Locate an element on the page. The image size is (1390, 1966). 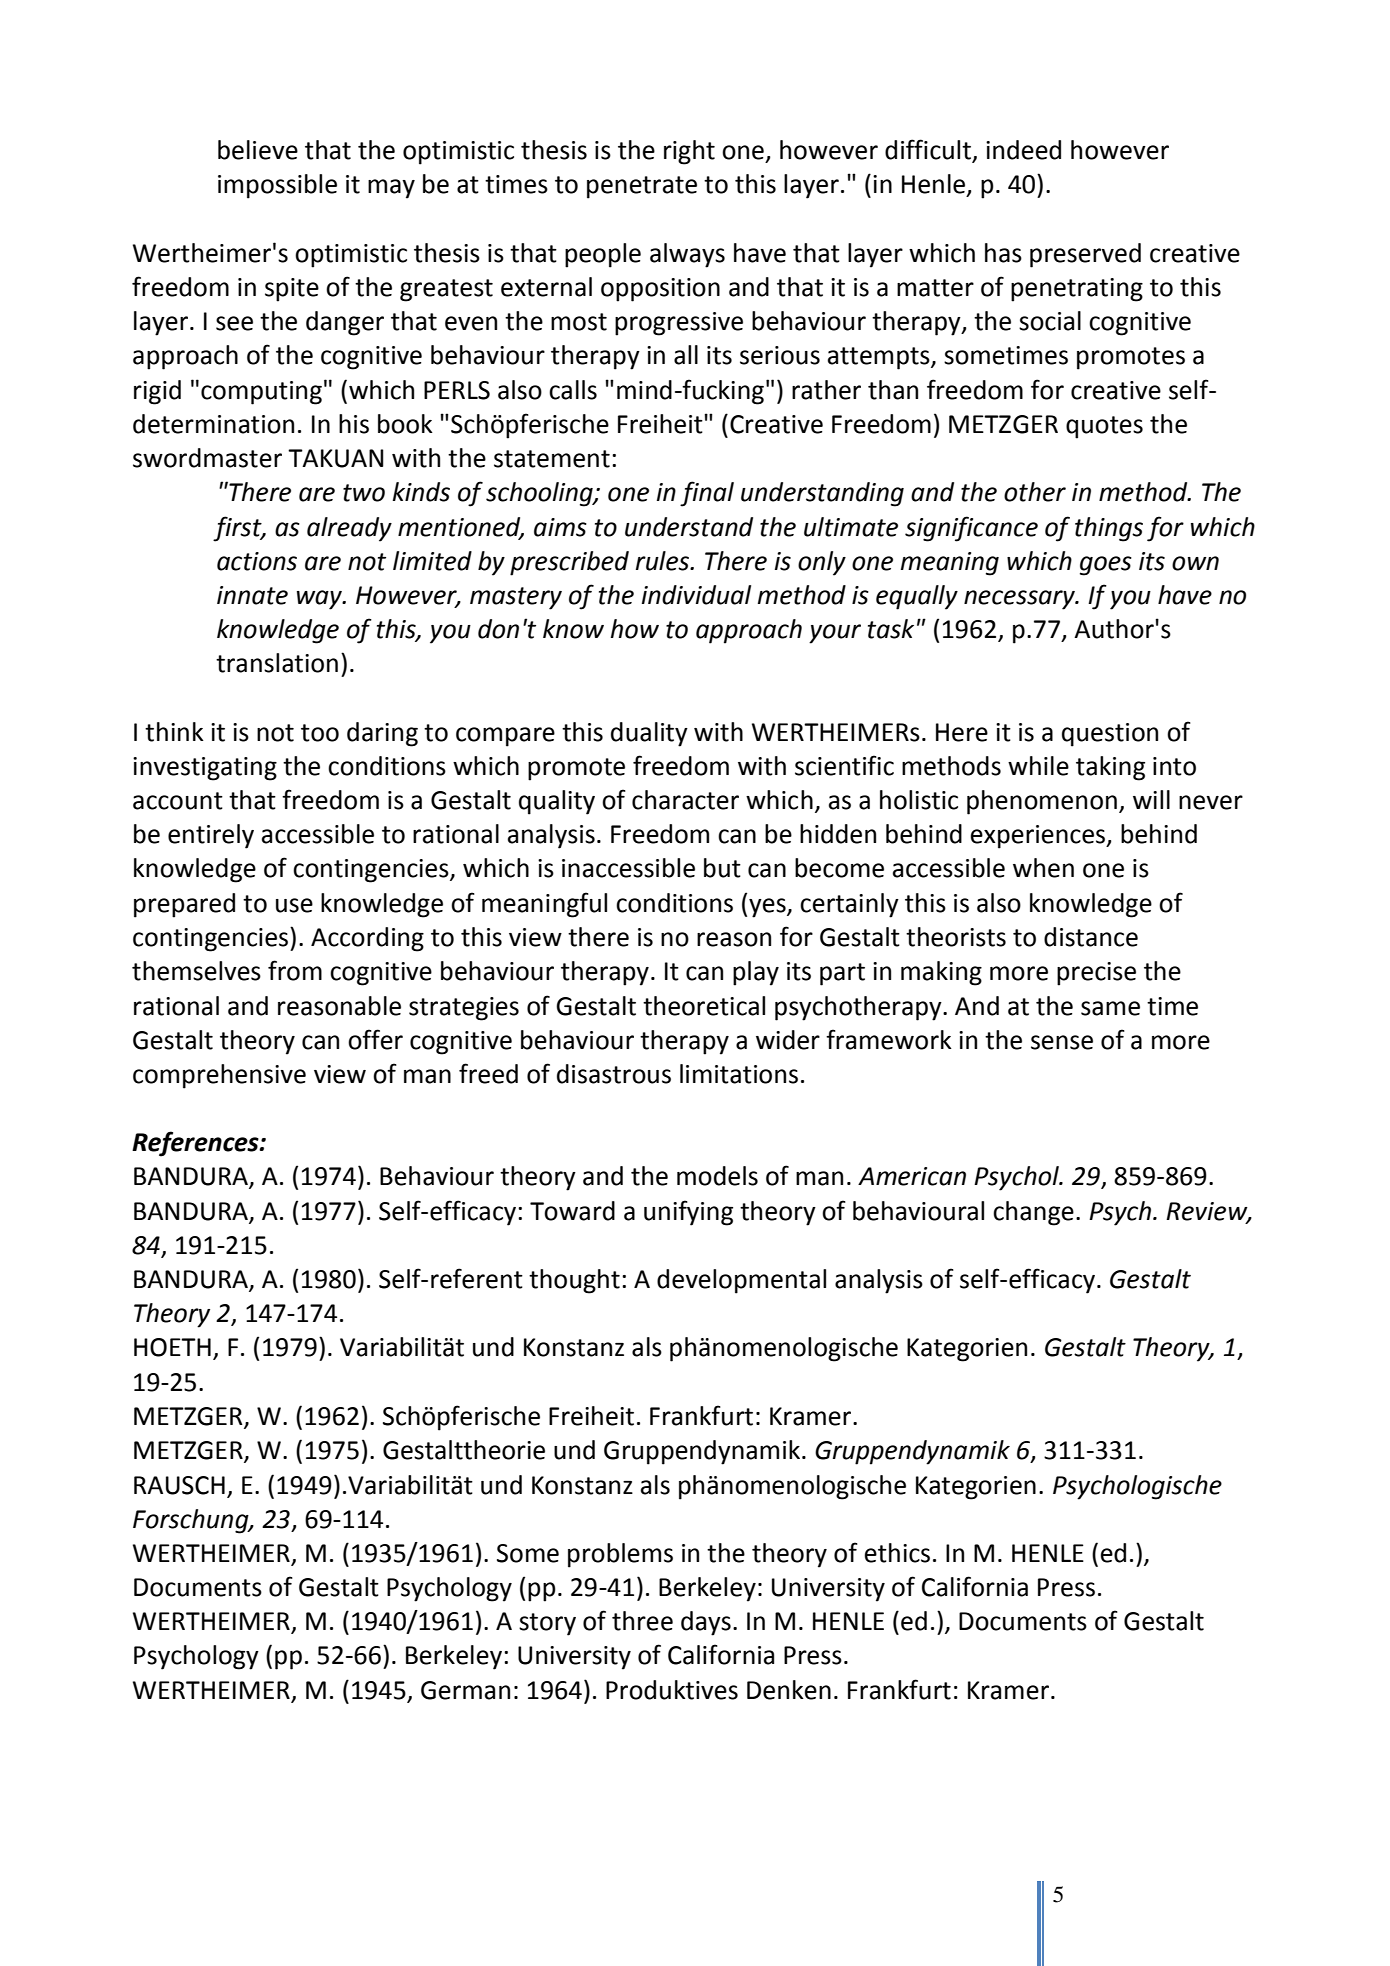
impossible is located at coordinates (277, 186).
